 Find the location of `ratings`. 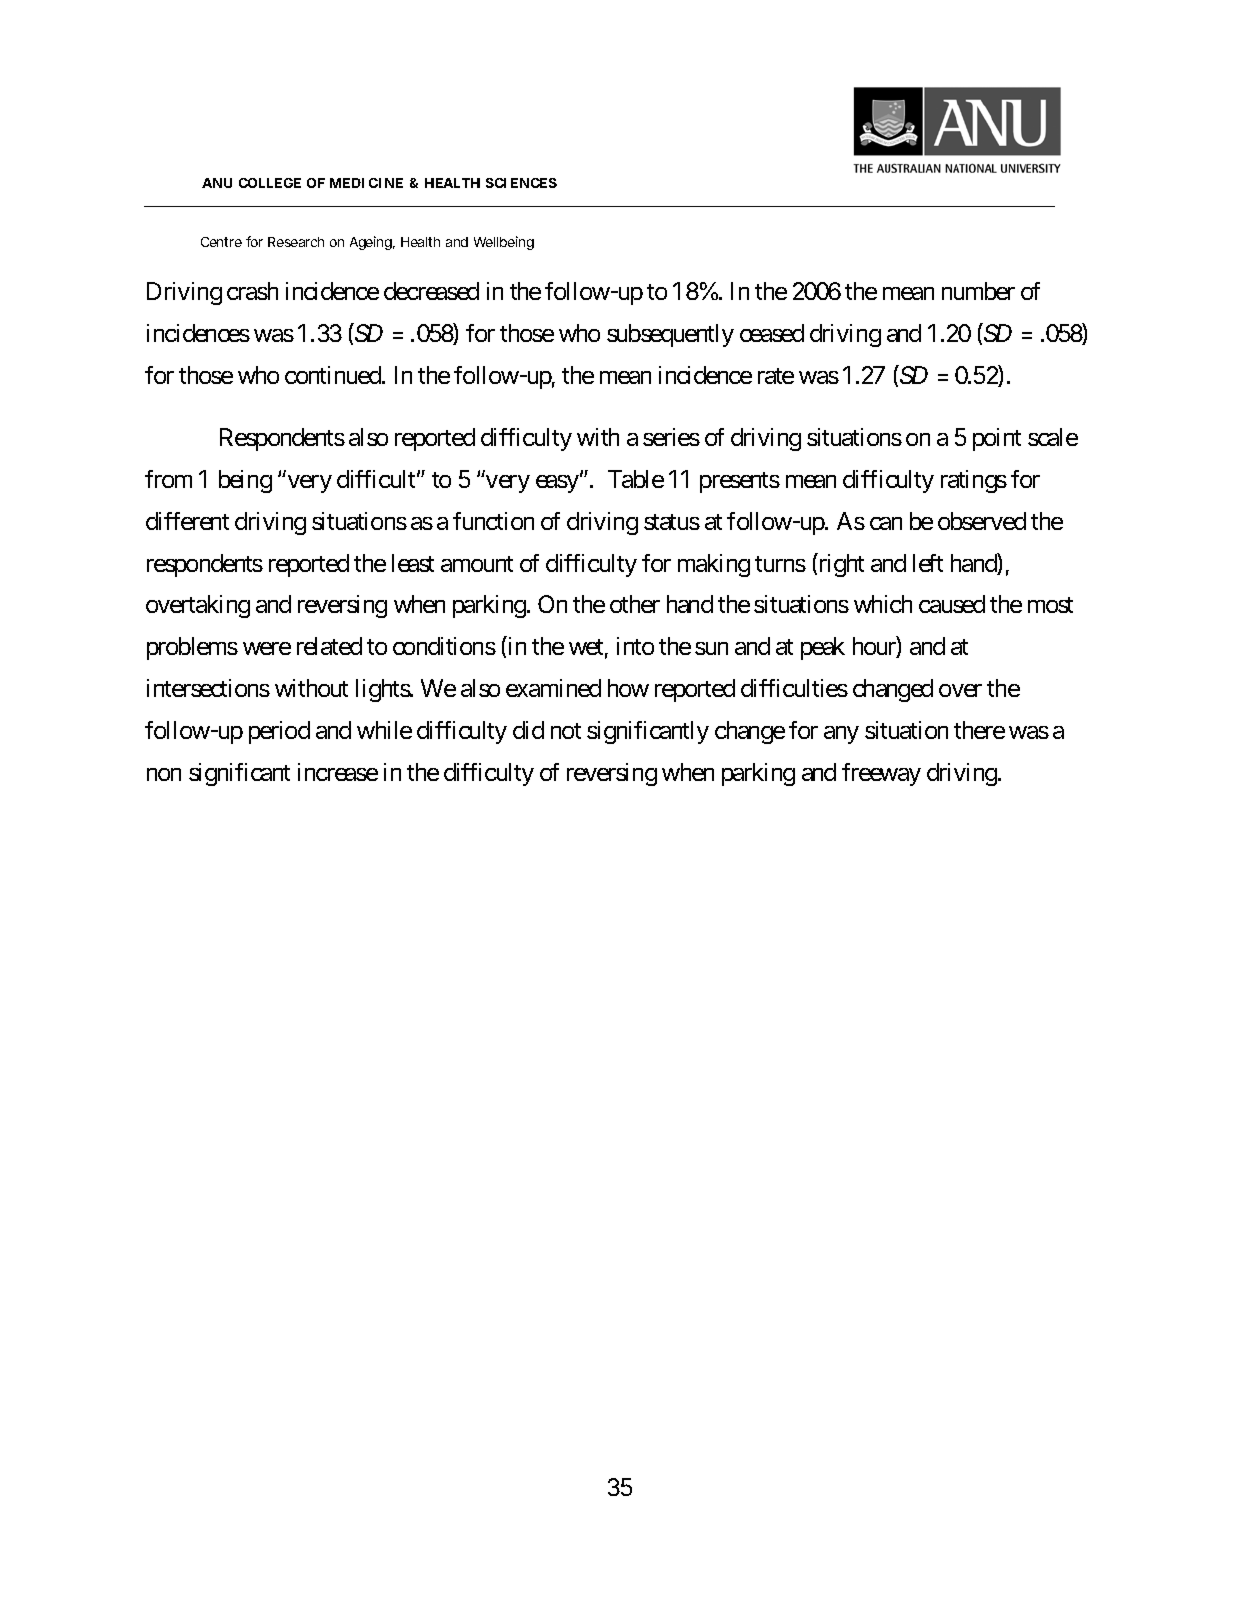

ratings is located at coordinates (974, 481).
